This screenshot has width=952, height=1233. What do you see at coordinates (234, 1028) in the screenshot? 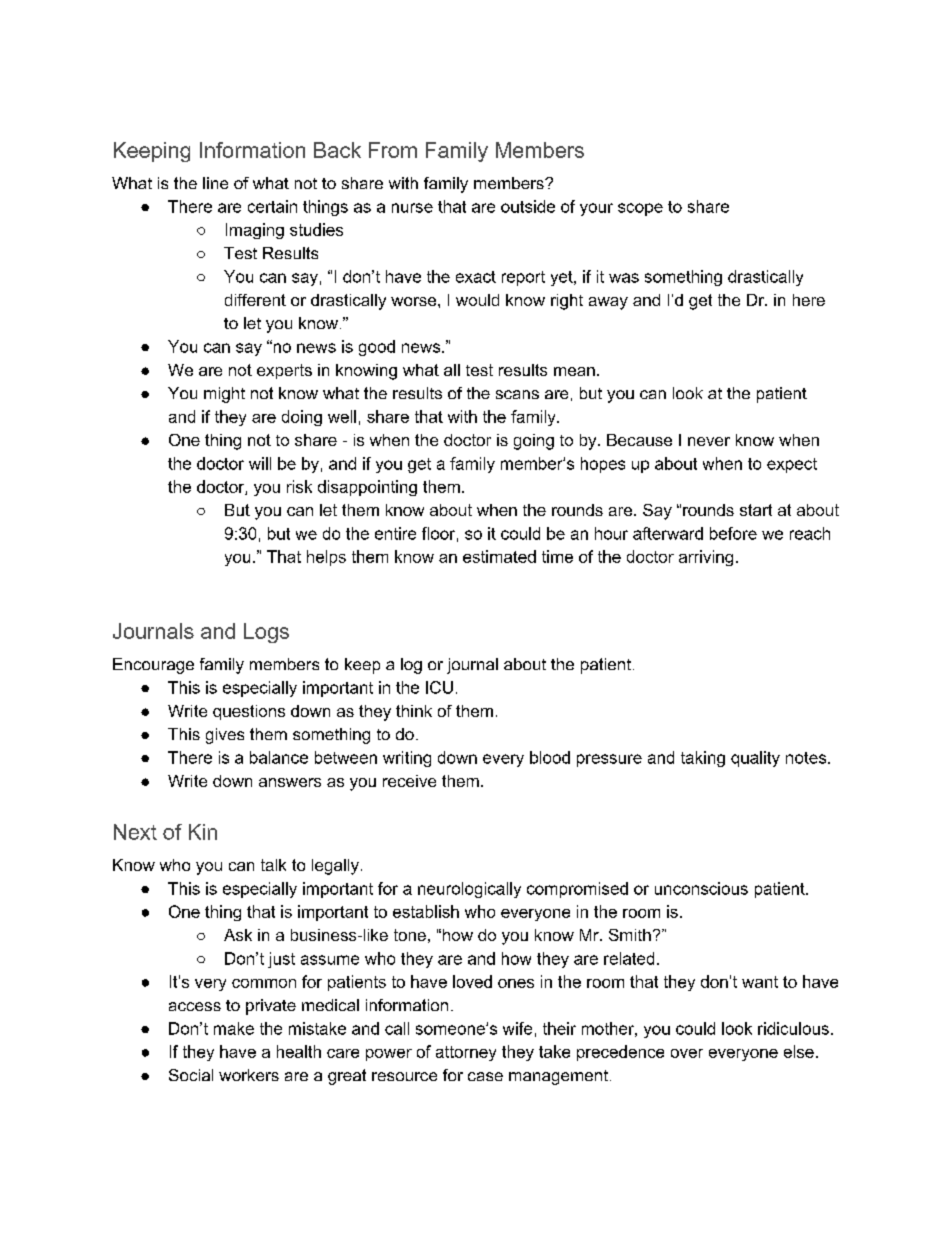
I see `make` at bounding box center [234, 1028].
